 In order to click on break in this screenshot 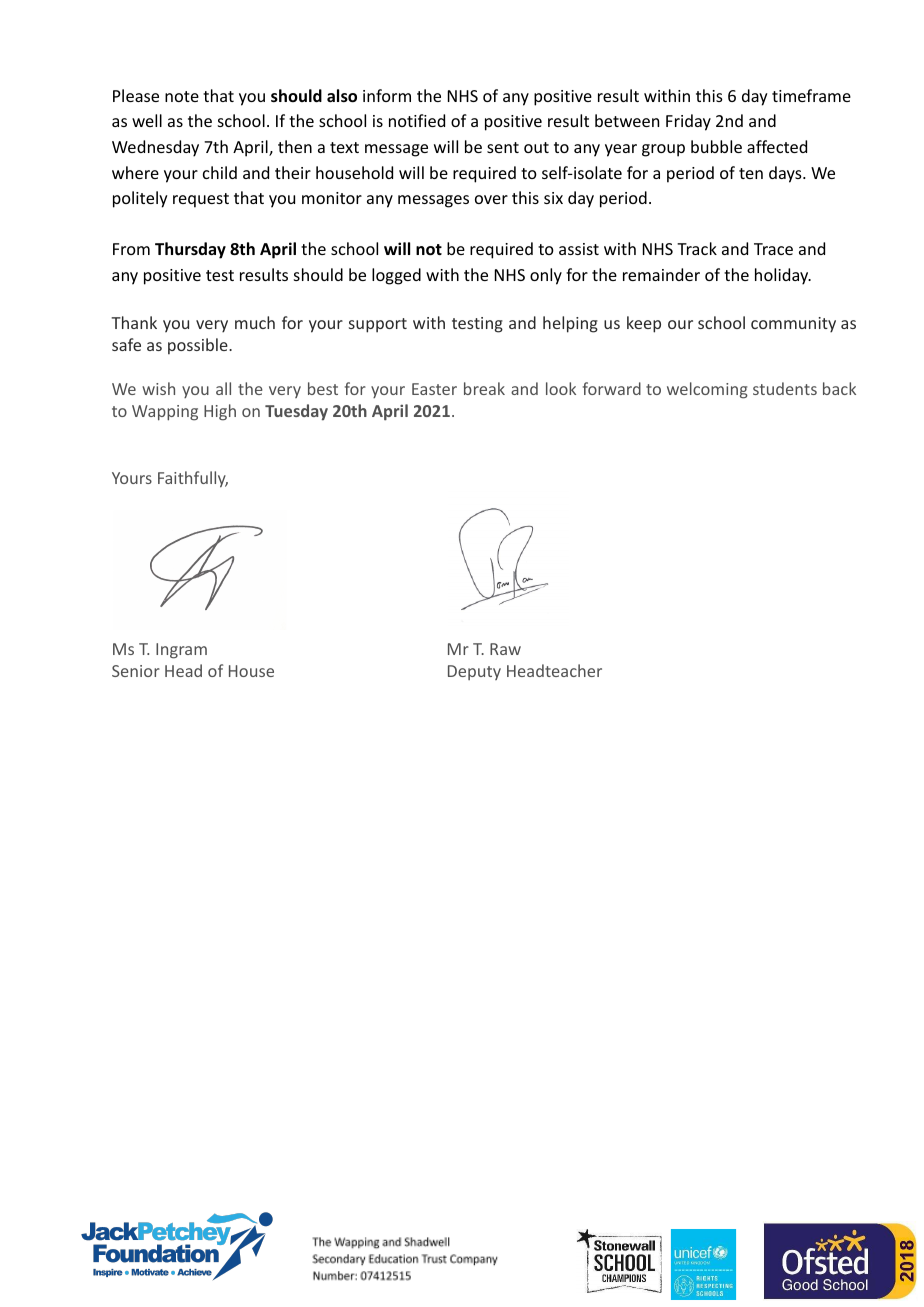, I will do `click(484, 388)`.
